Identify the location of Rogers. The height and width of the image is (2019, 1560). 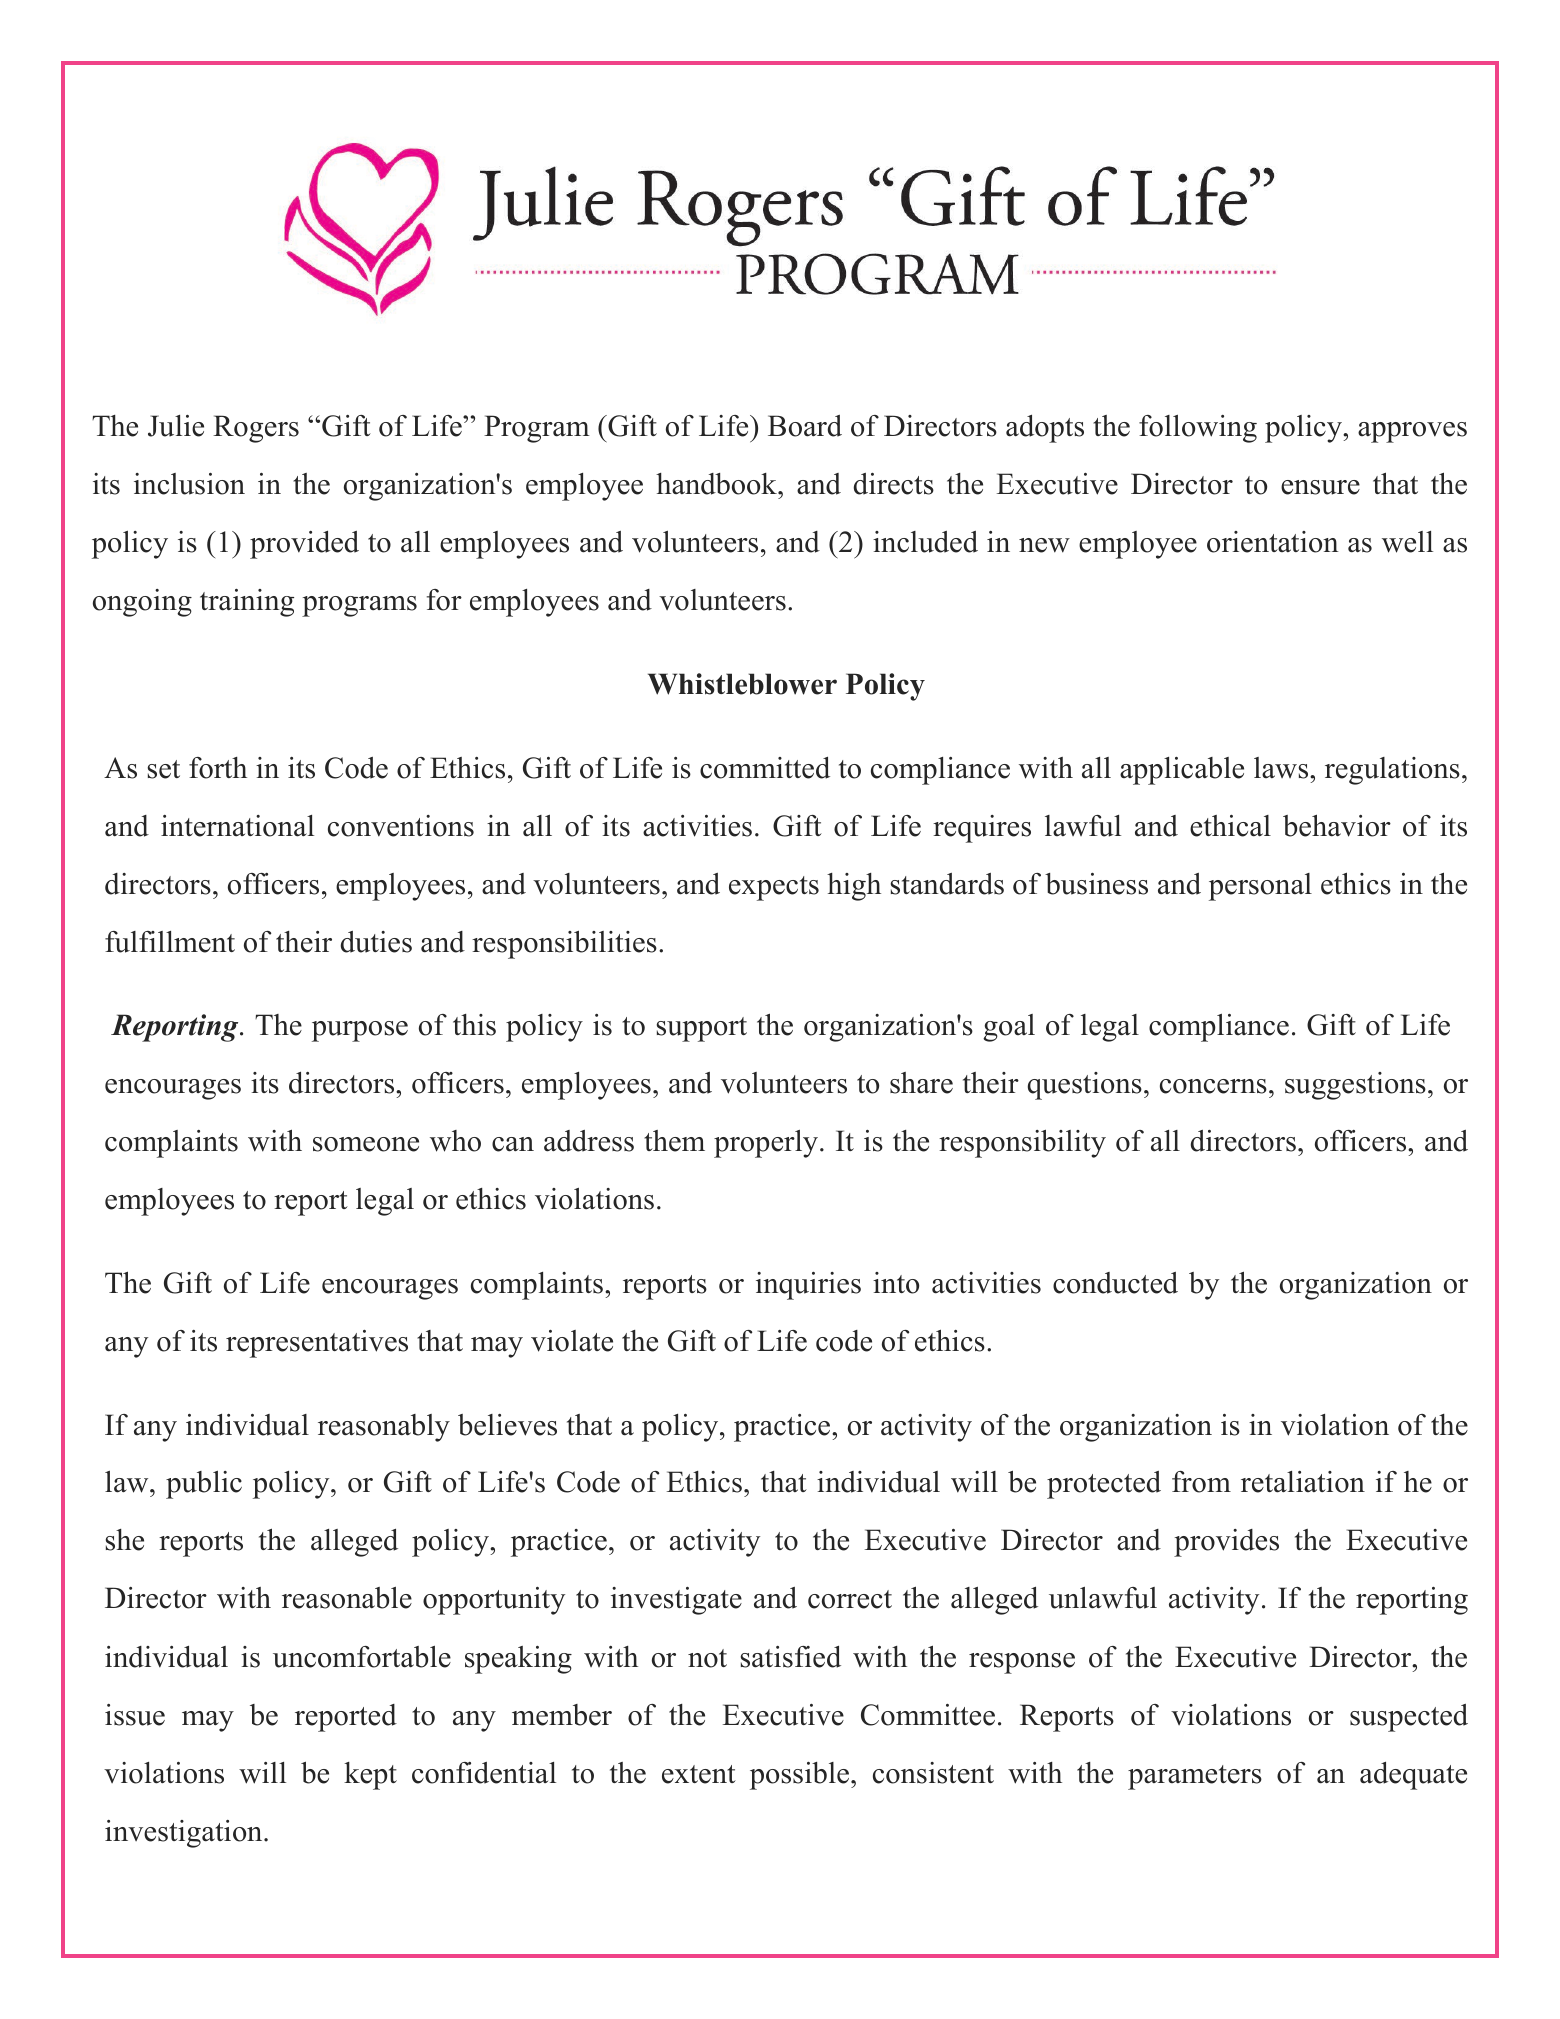
(256, 429).
